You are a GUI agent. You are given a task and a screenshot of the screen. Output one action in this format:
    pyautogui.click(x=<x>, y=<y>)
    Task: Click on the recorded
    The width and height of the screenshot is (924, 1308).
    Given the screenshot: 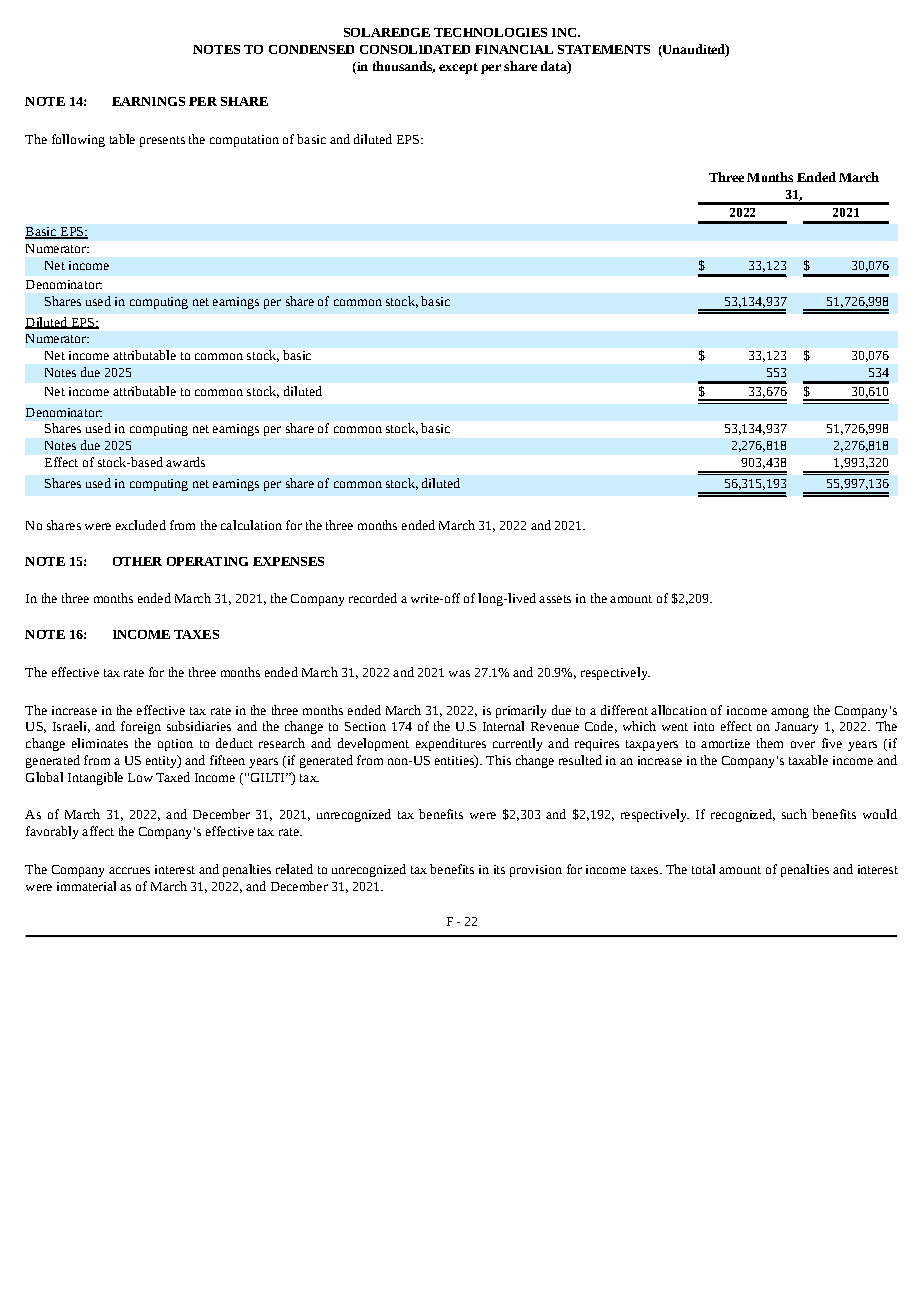 What is the action you would take?
    pyautogui.click(x=373, y=598)
